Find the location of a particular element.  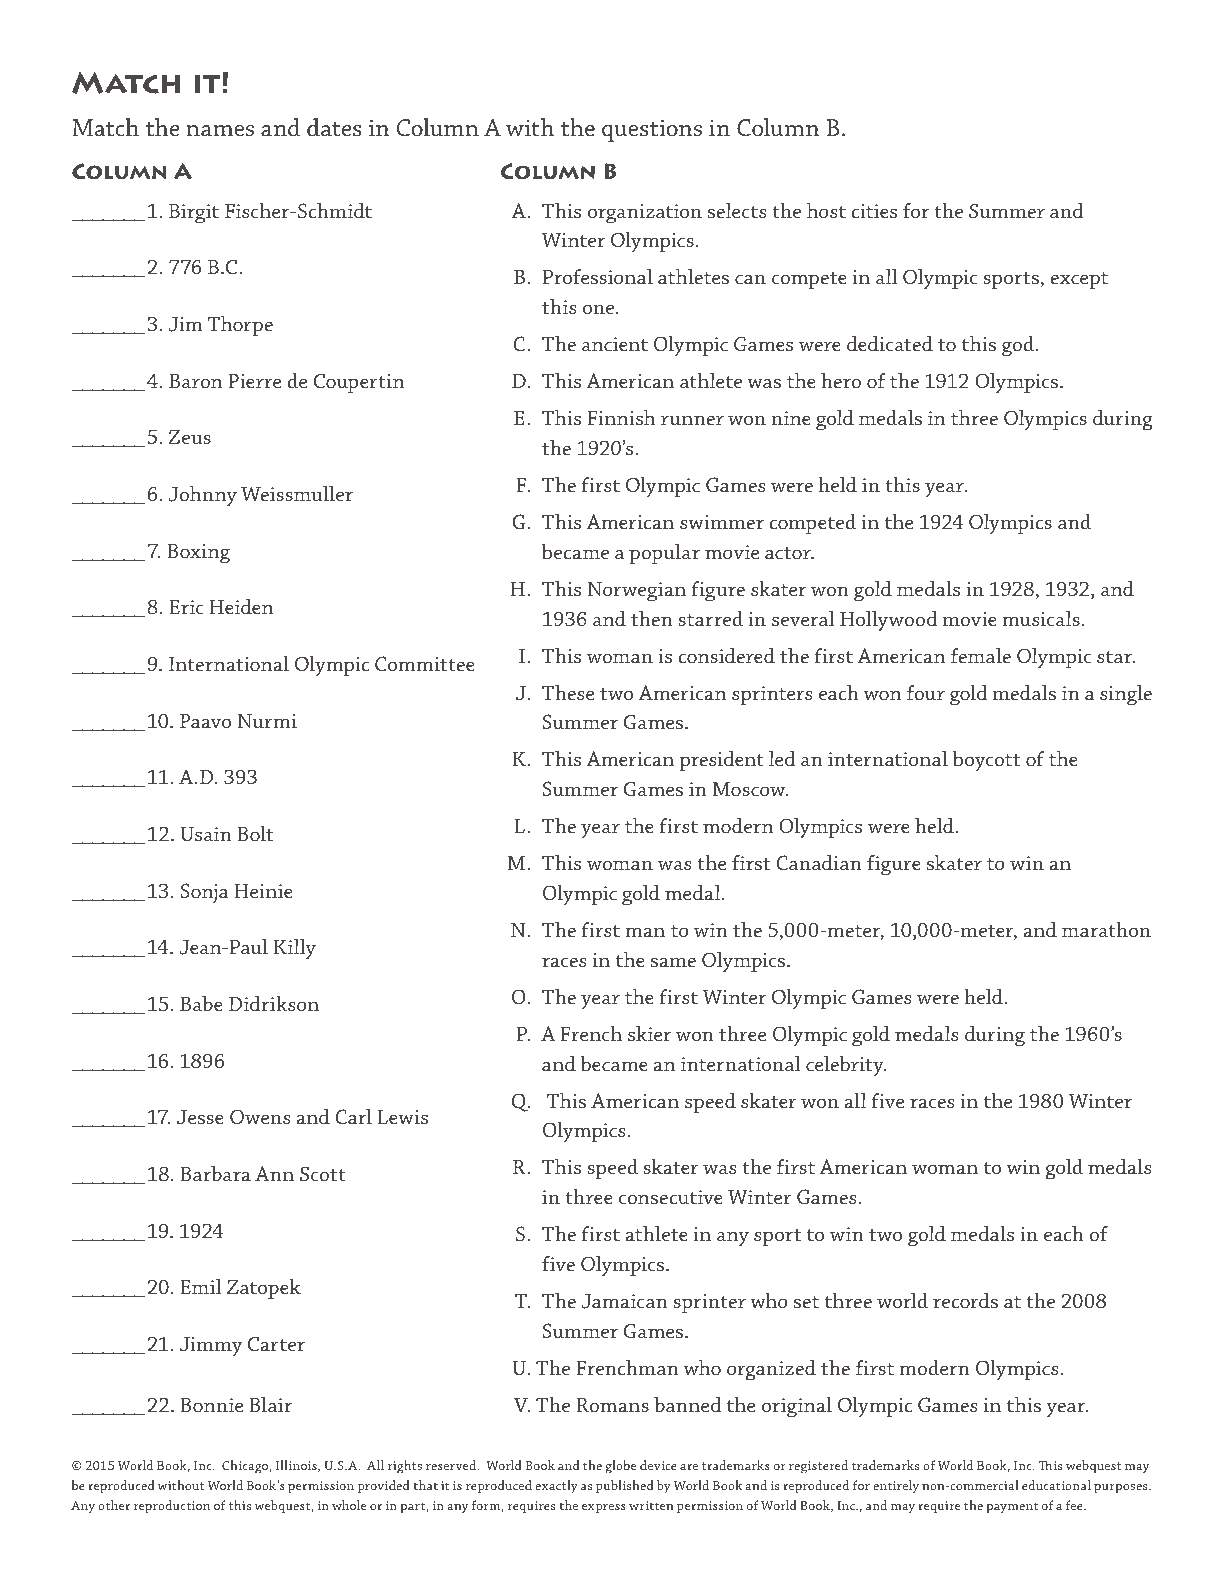

names is located at coordinates (220, 131).
